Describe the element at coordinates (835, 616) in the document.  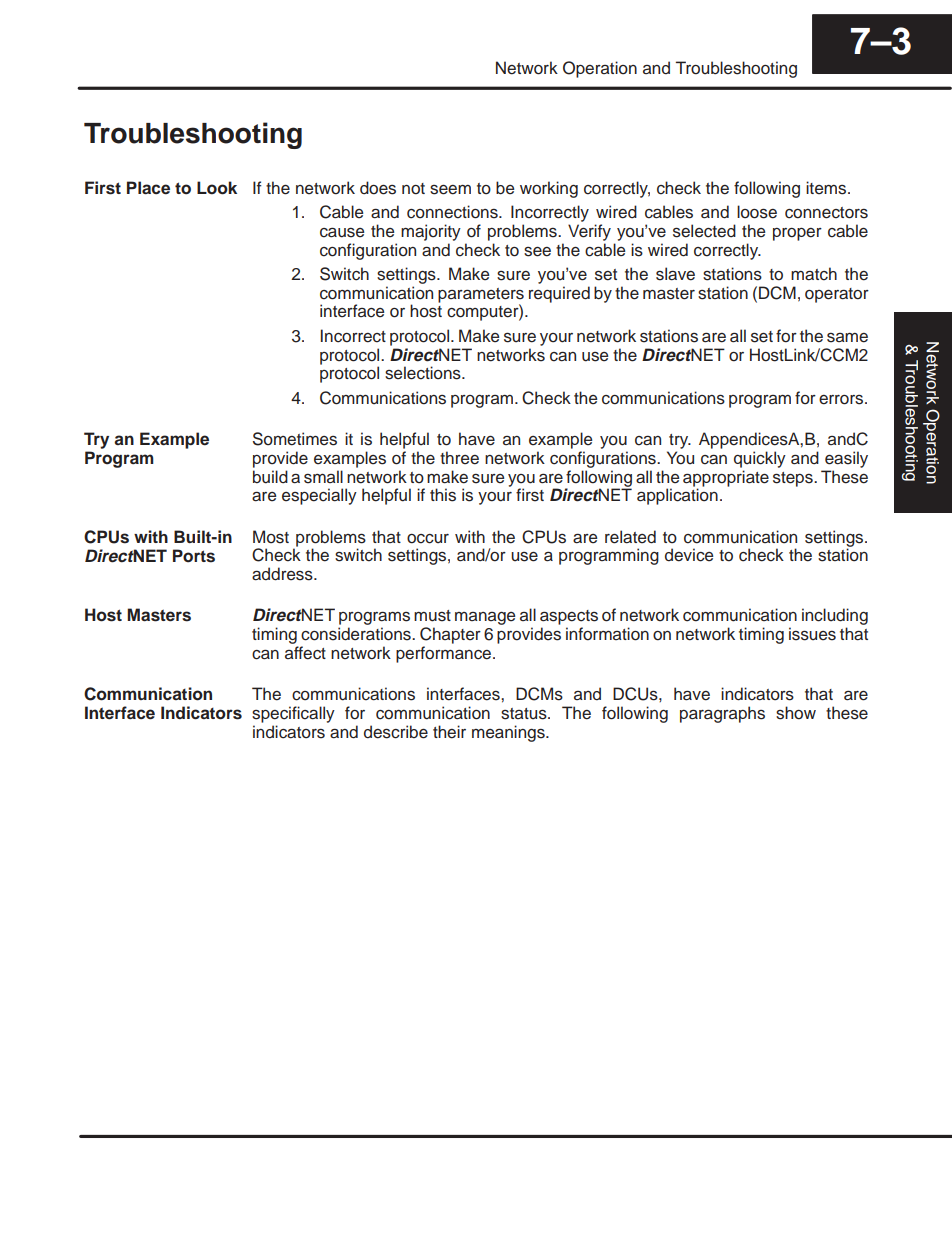
I see `including` at that location.
